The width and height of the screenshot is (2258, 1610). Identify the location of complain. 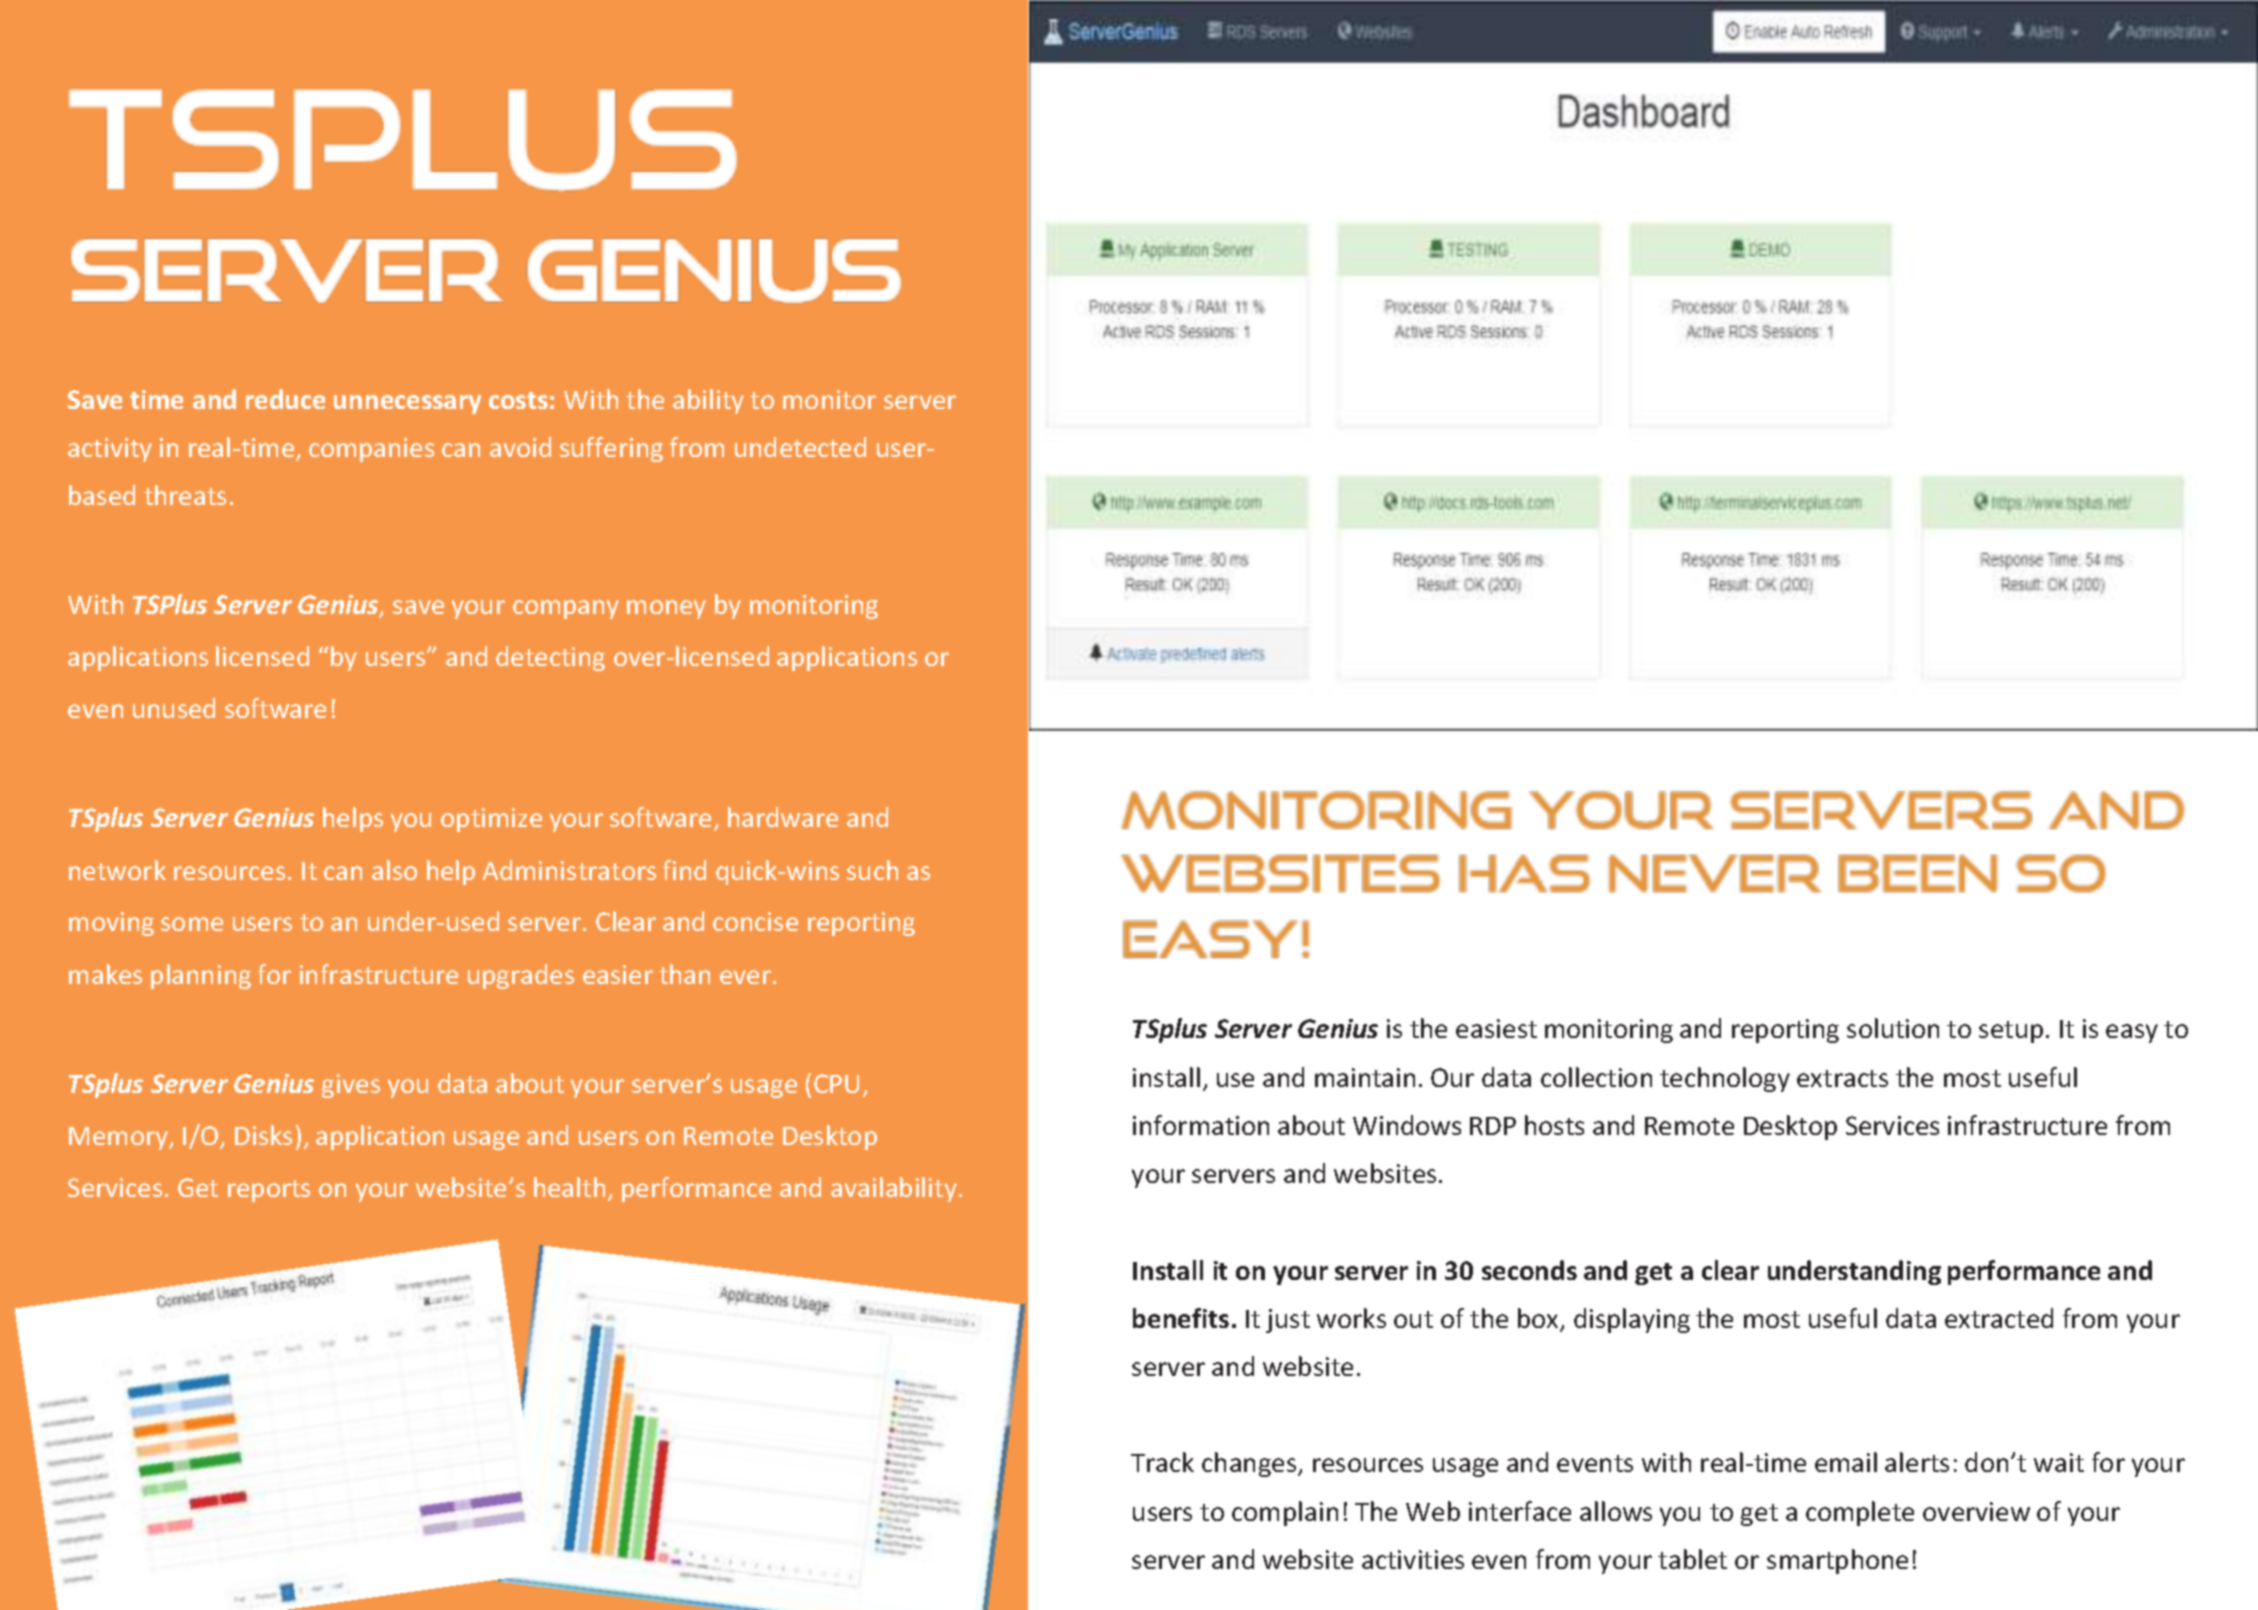
(1285, 1513).
